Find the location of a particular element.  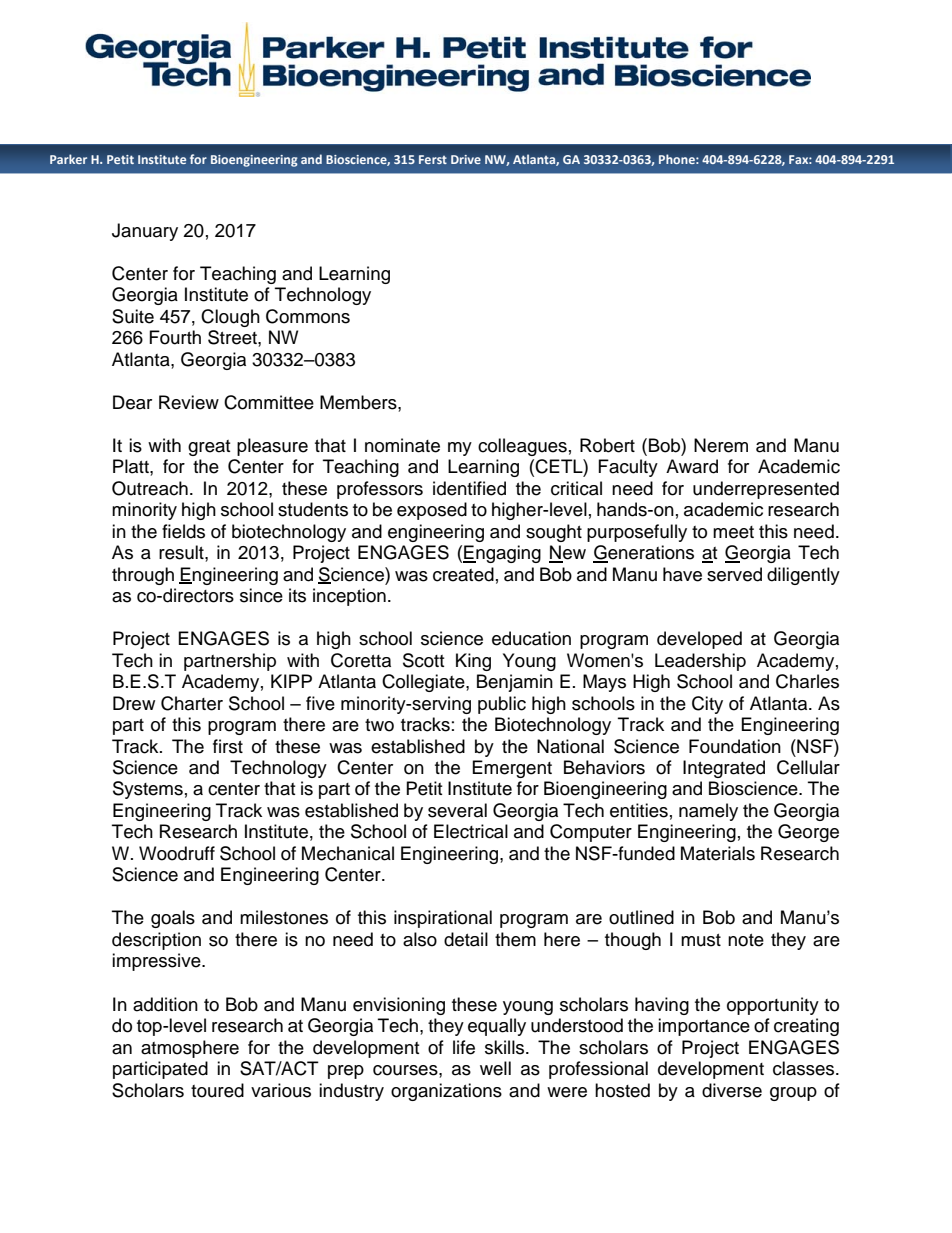

through is located at coordinates (143, 576).
